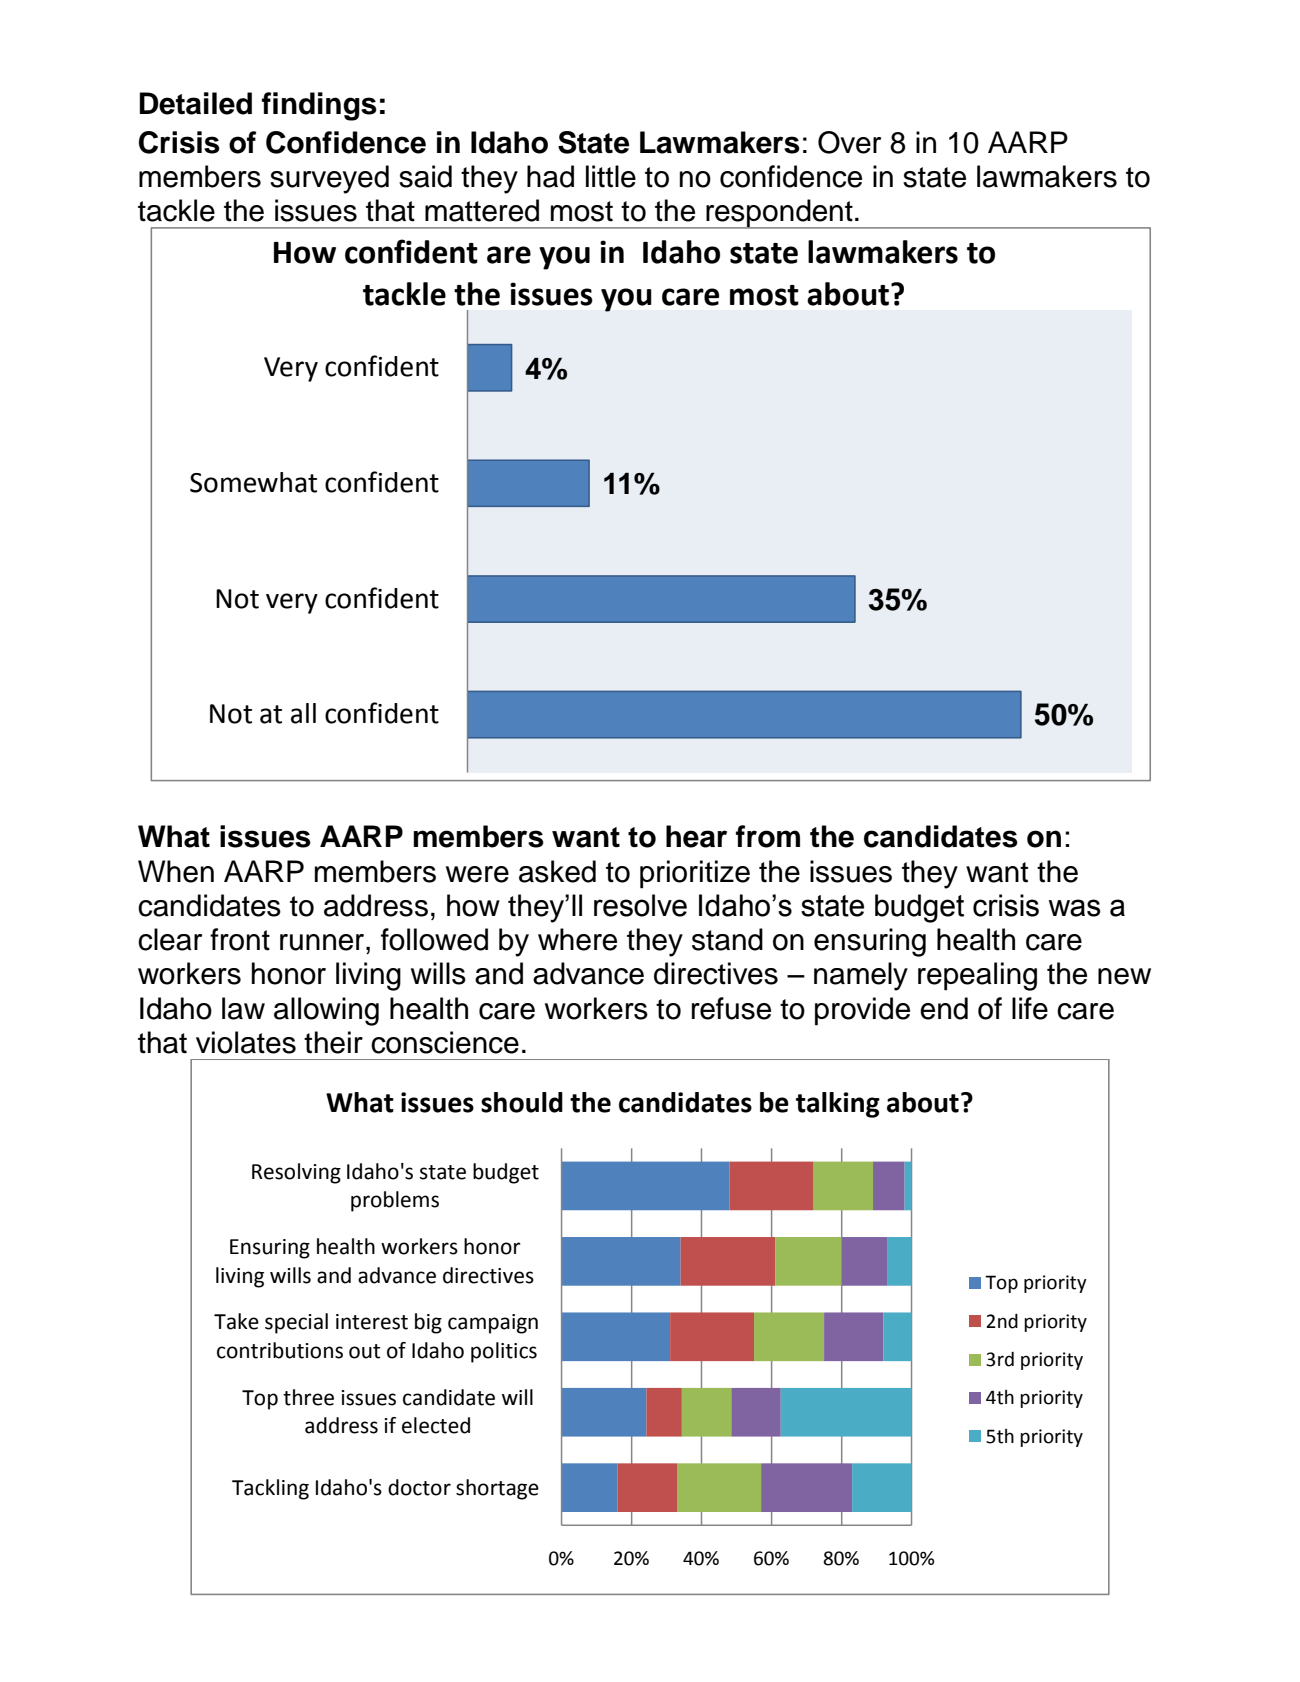 This screenshot has width=1300, height=1682. I want to click on Tackling, so click(270, 1489).
